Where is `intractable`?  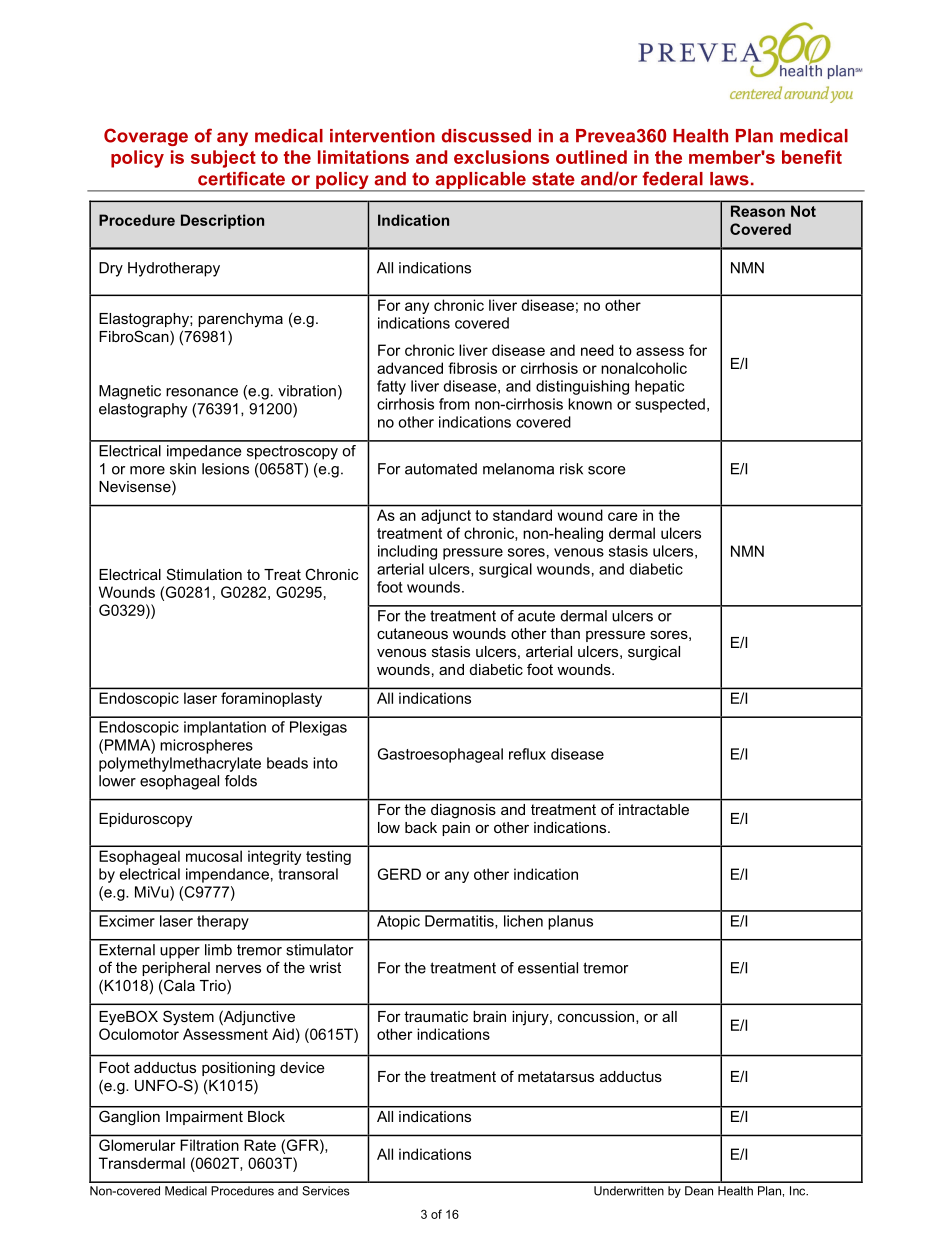 intractable is located at coordinates (654, 809).
